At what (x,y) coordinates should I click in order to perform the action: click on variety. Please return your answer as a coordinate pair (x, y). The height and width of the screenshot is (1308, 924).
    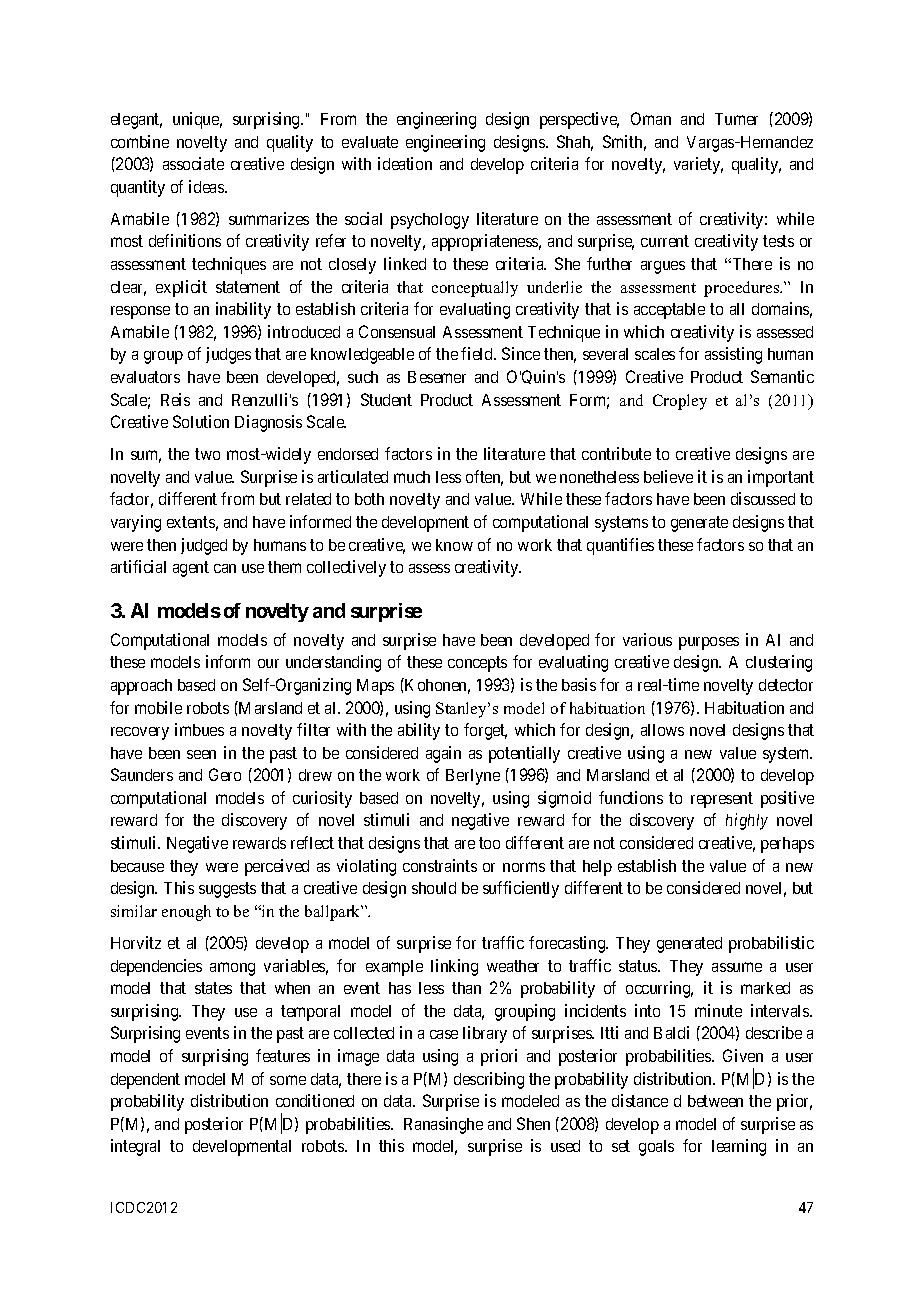
    Looking at the image, I should click on (698, 165).
